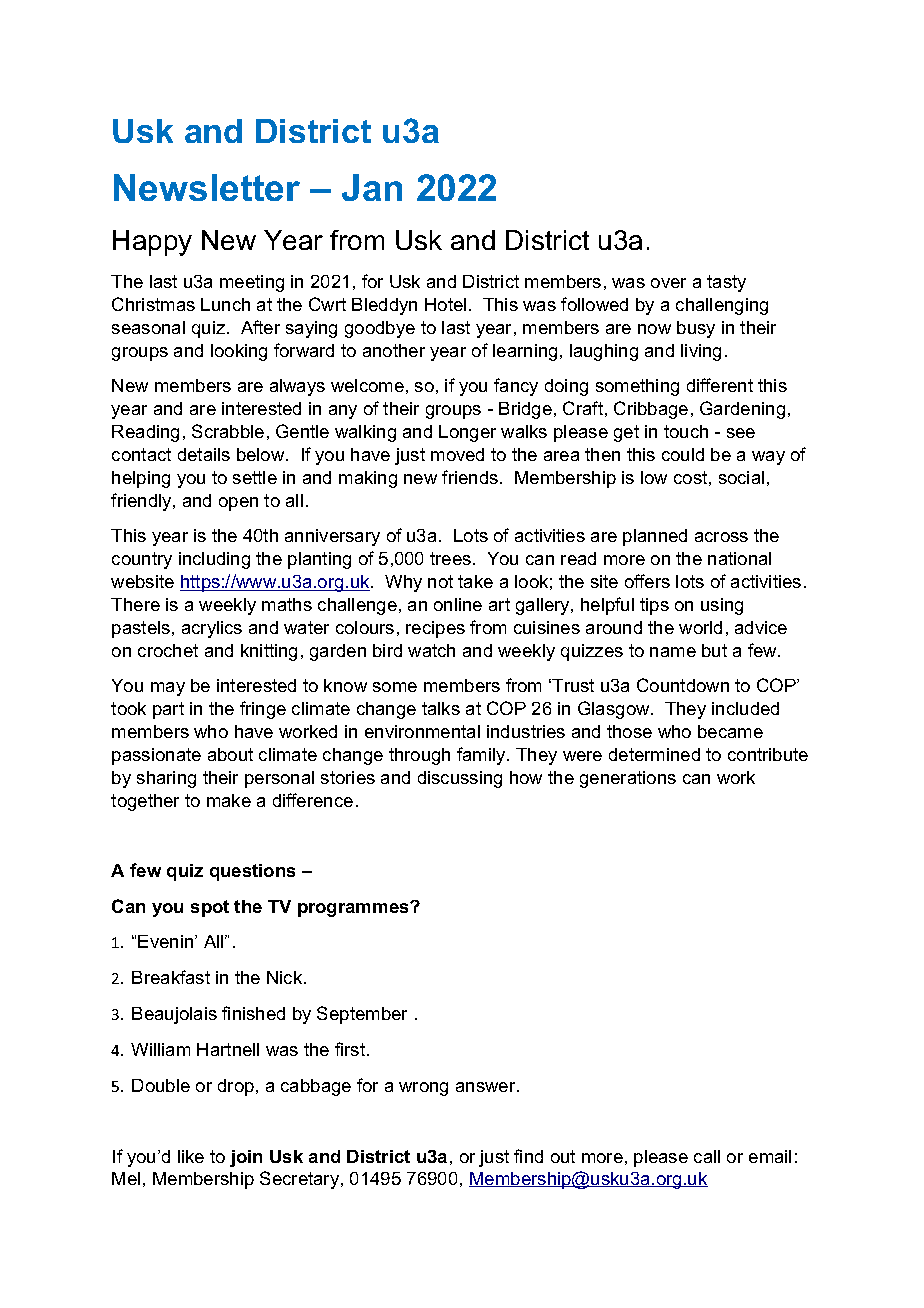  Describe the element at coordinates (707, 1156) in the image. I see `call` at that location.
